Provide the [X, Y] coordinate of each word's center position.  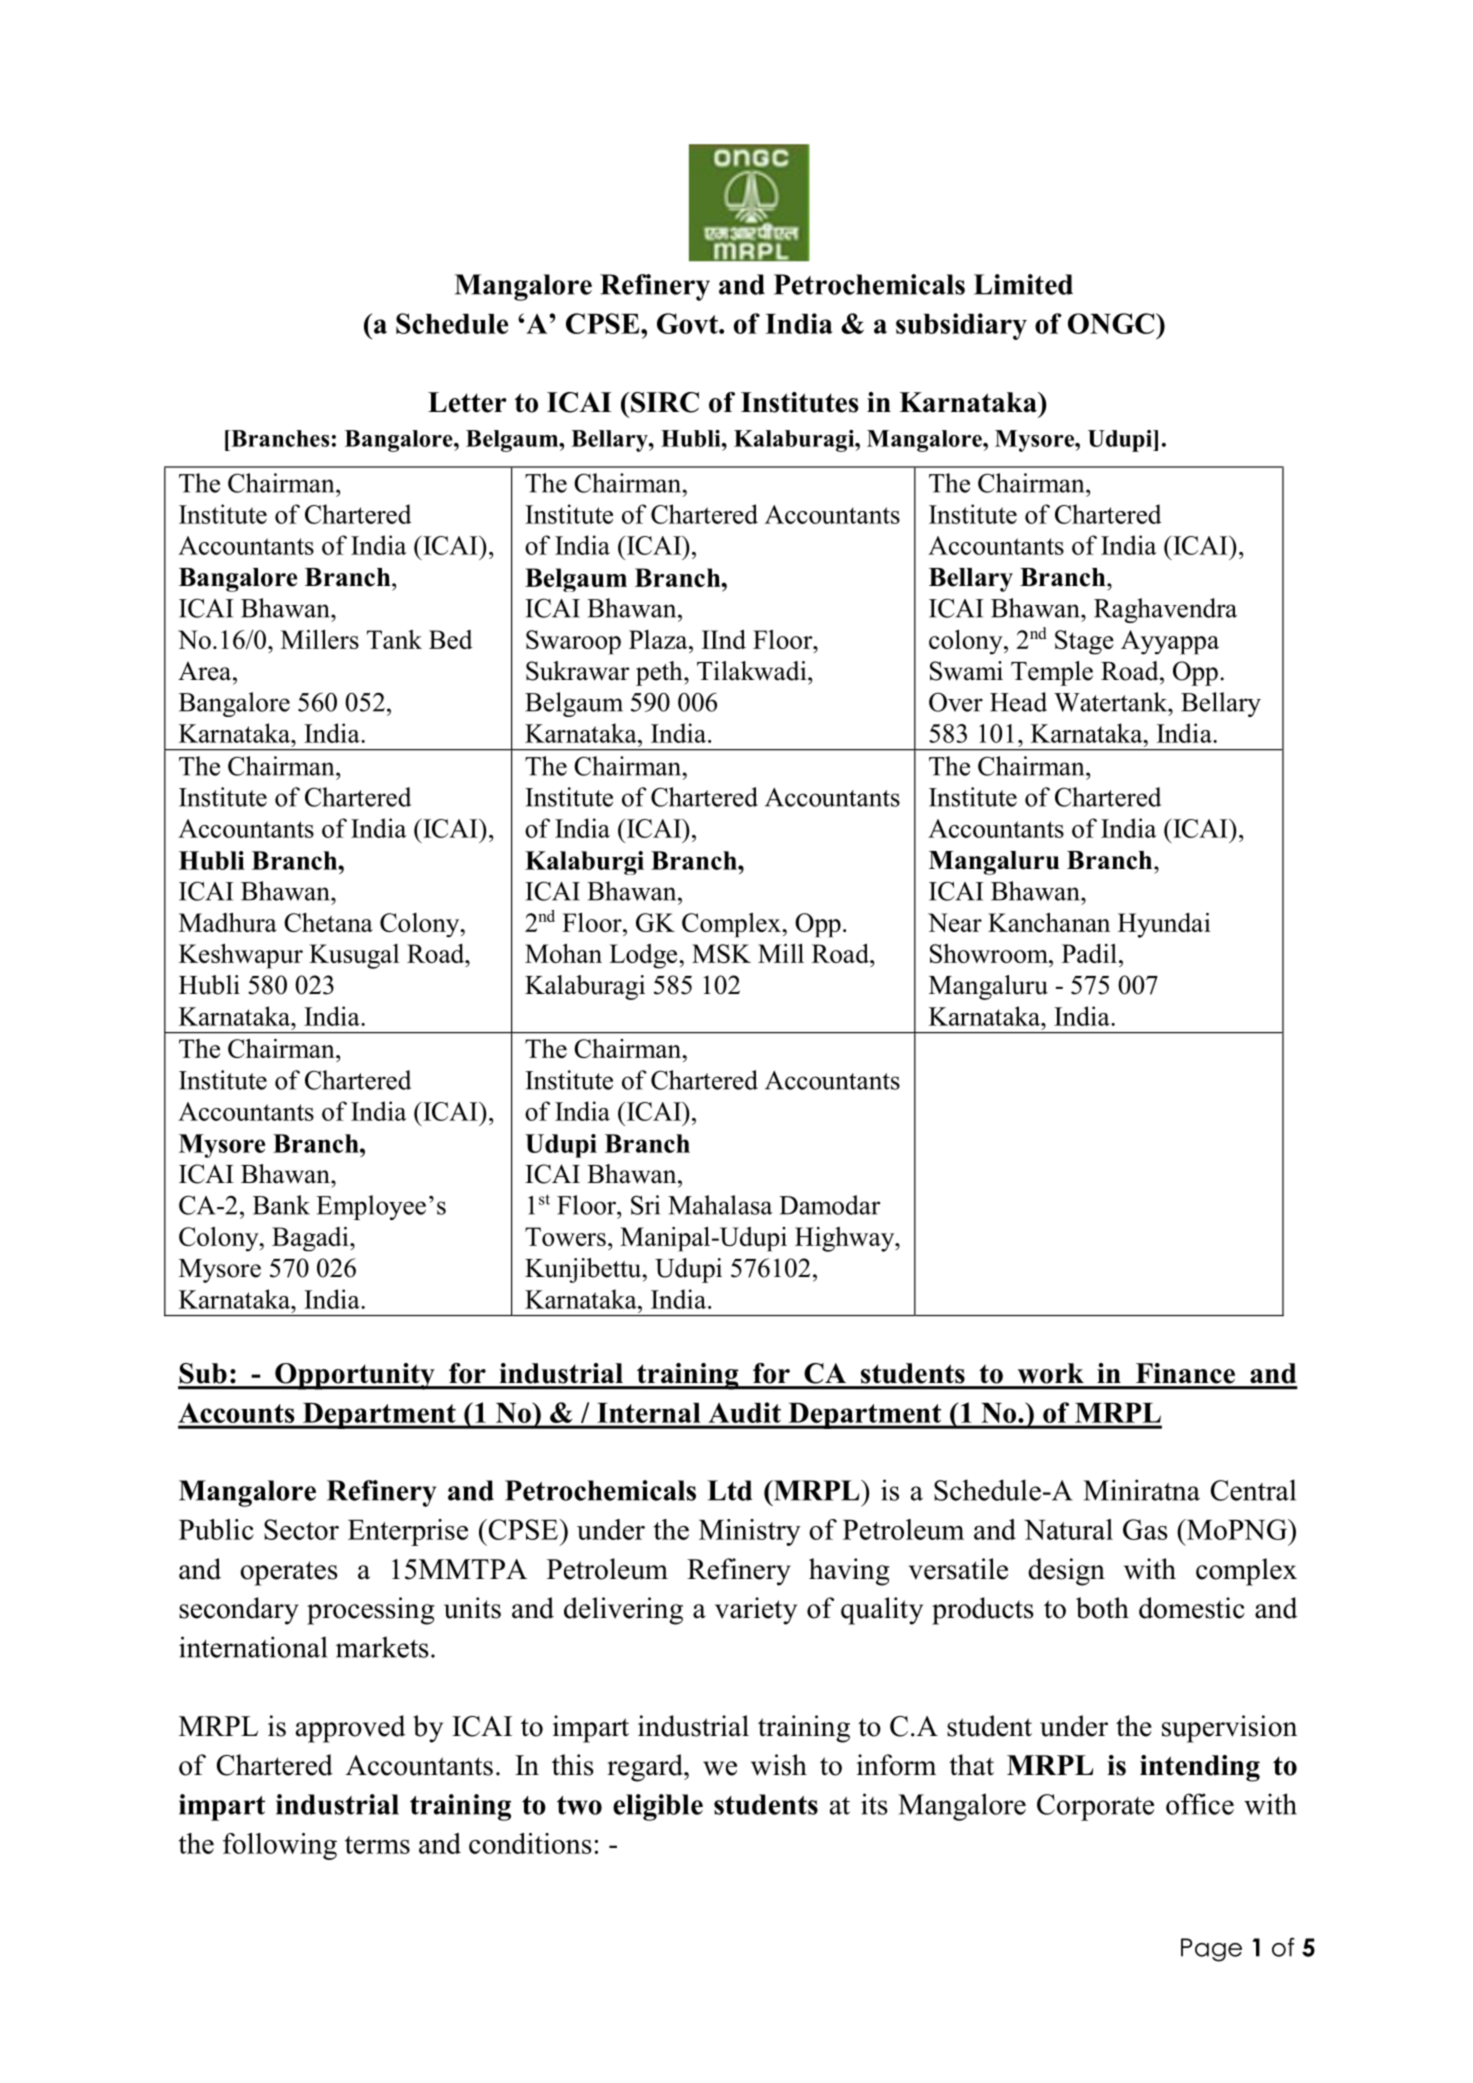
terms [377, 1845]
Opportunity [355, 1376]
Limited [1023, 284]
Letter [467, 402]
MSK [721, 953]
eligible [658, 1807]
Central [1253, 1490]
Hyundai [1164, 925]
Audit [745, 1412]
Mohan [563, 953]
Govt [688, 323]
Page [1211, 1950]
